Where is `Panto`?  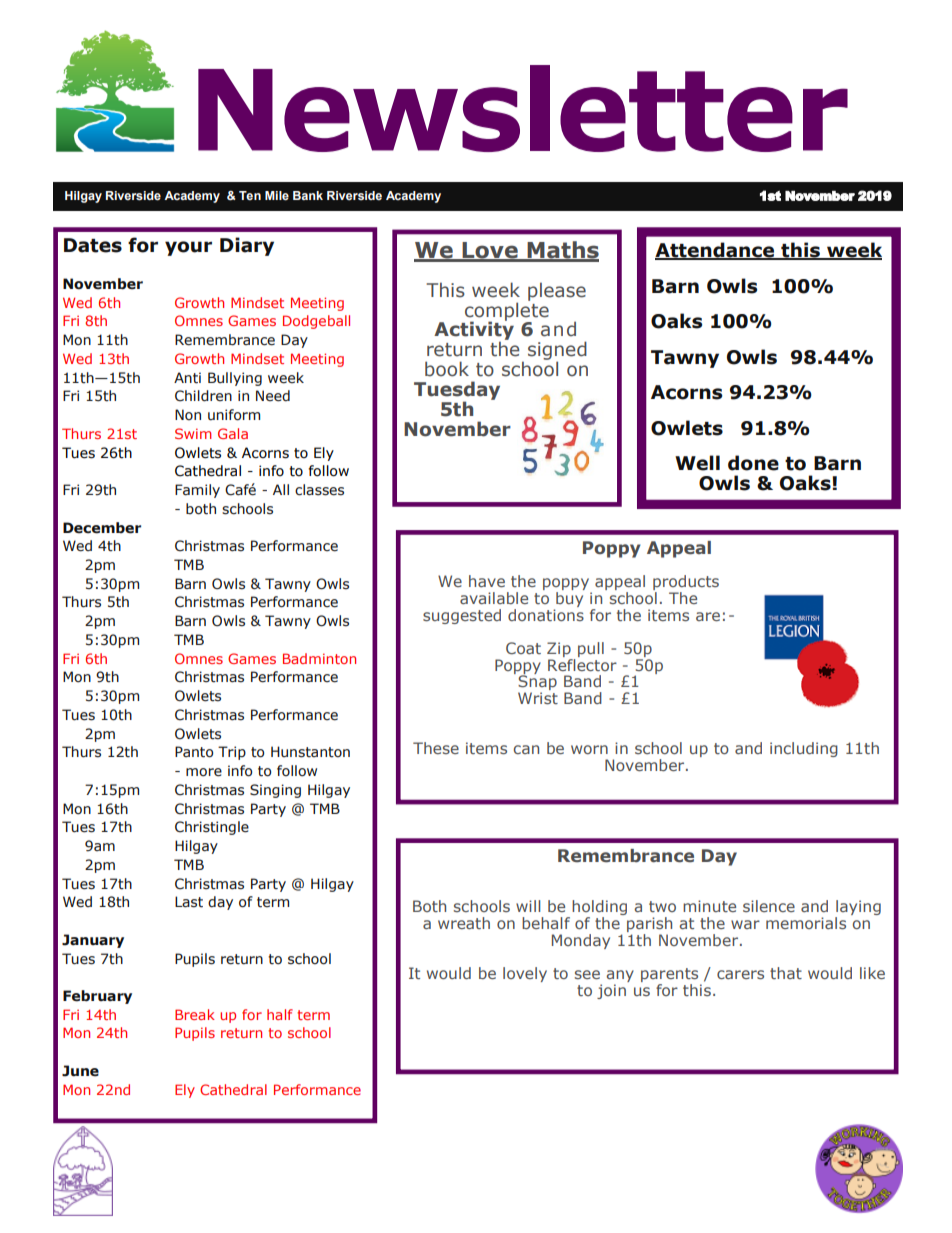 Panto is located at coordinates (194, 752).
